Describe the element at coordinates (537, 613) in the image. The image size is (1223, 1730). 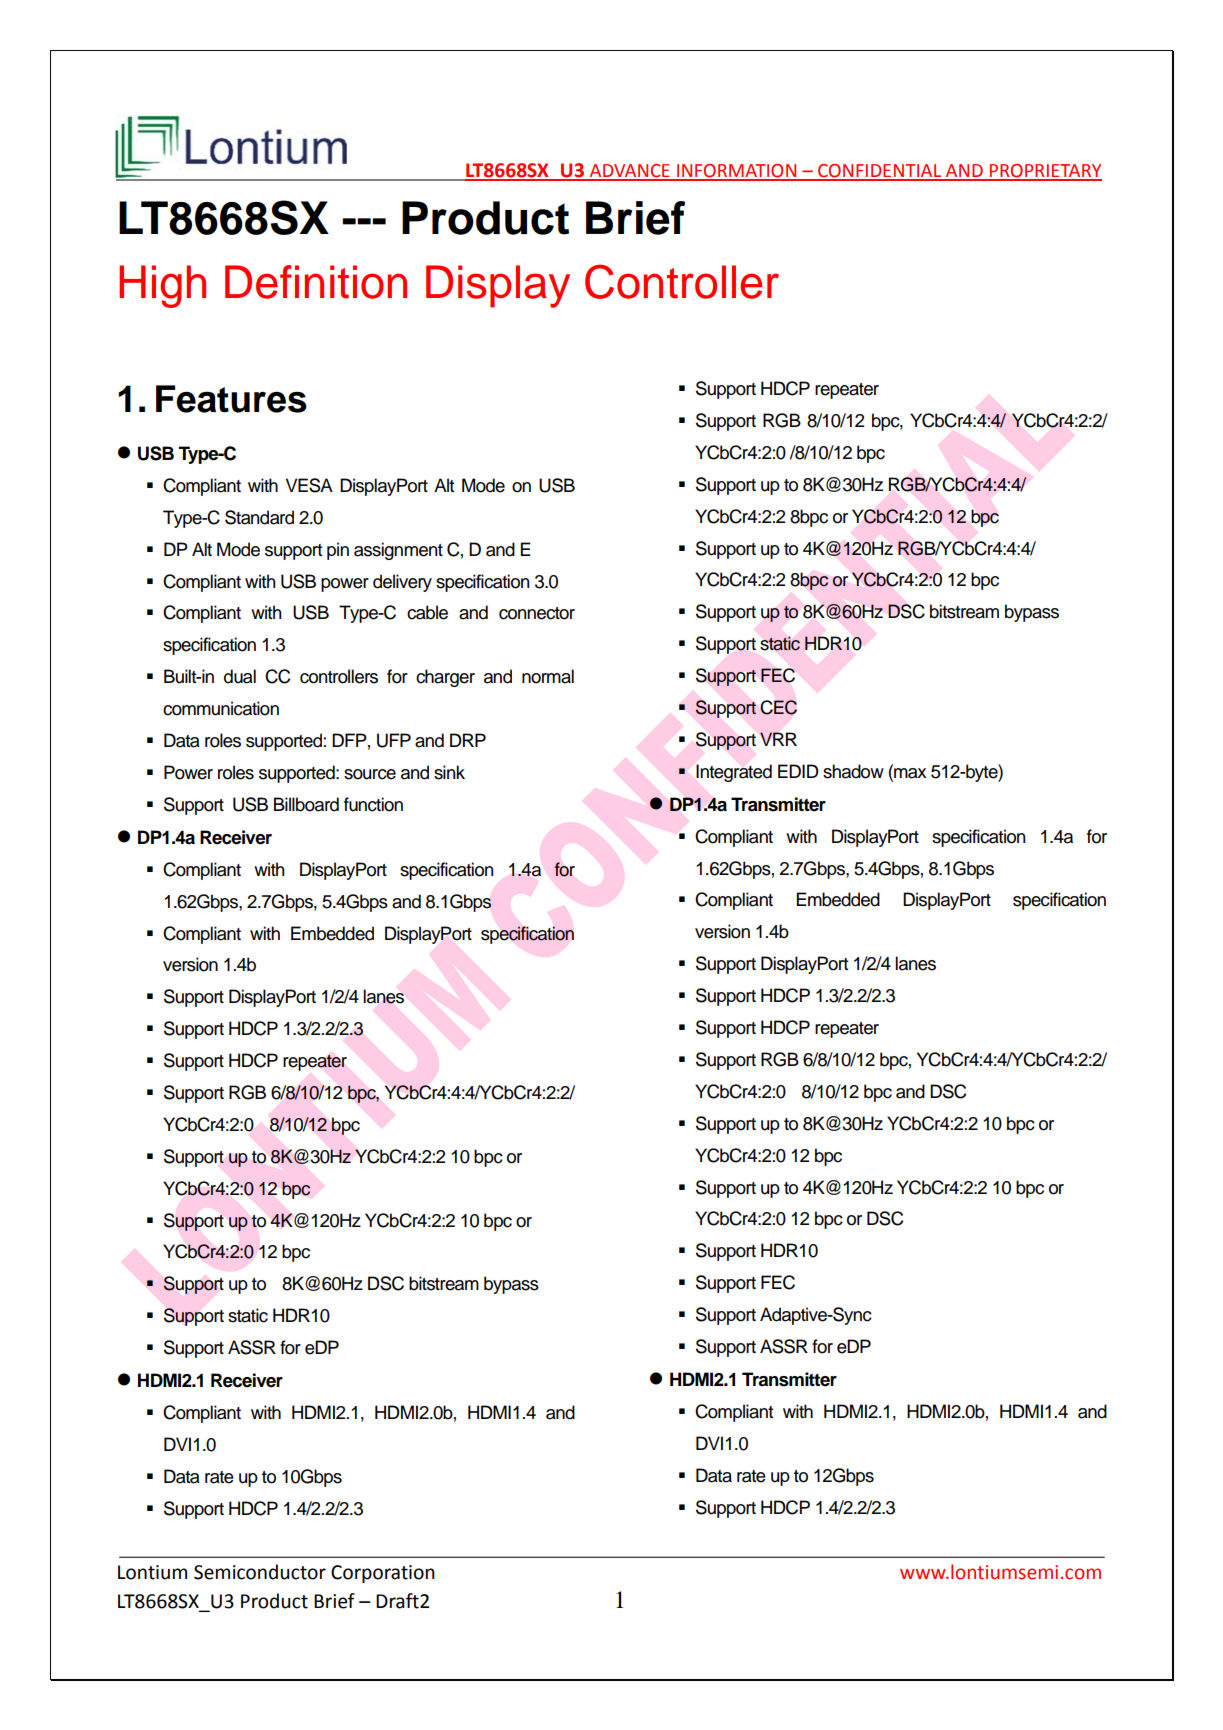
I see `connector` at that location.
